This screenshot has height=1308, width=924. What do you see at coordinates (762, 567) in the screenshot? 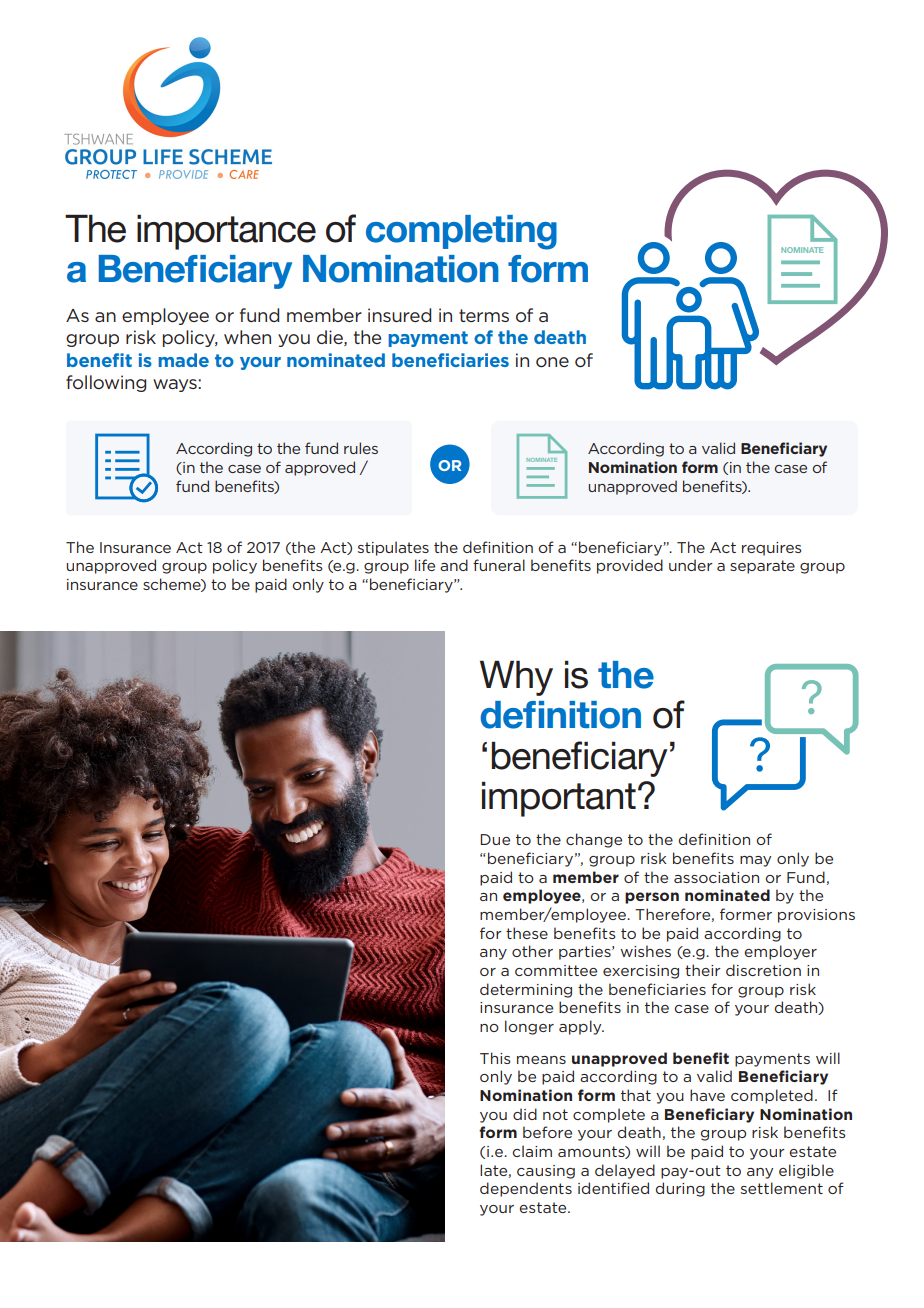
I see `separate` at bounding box center [762, 567].
